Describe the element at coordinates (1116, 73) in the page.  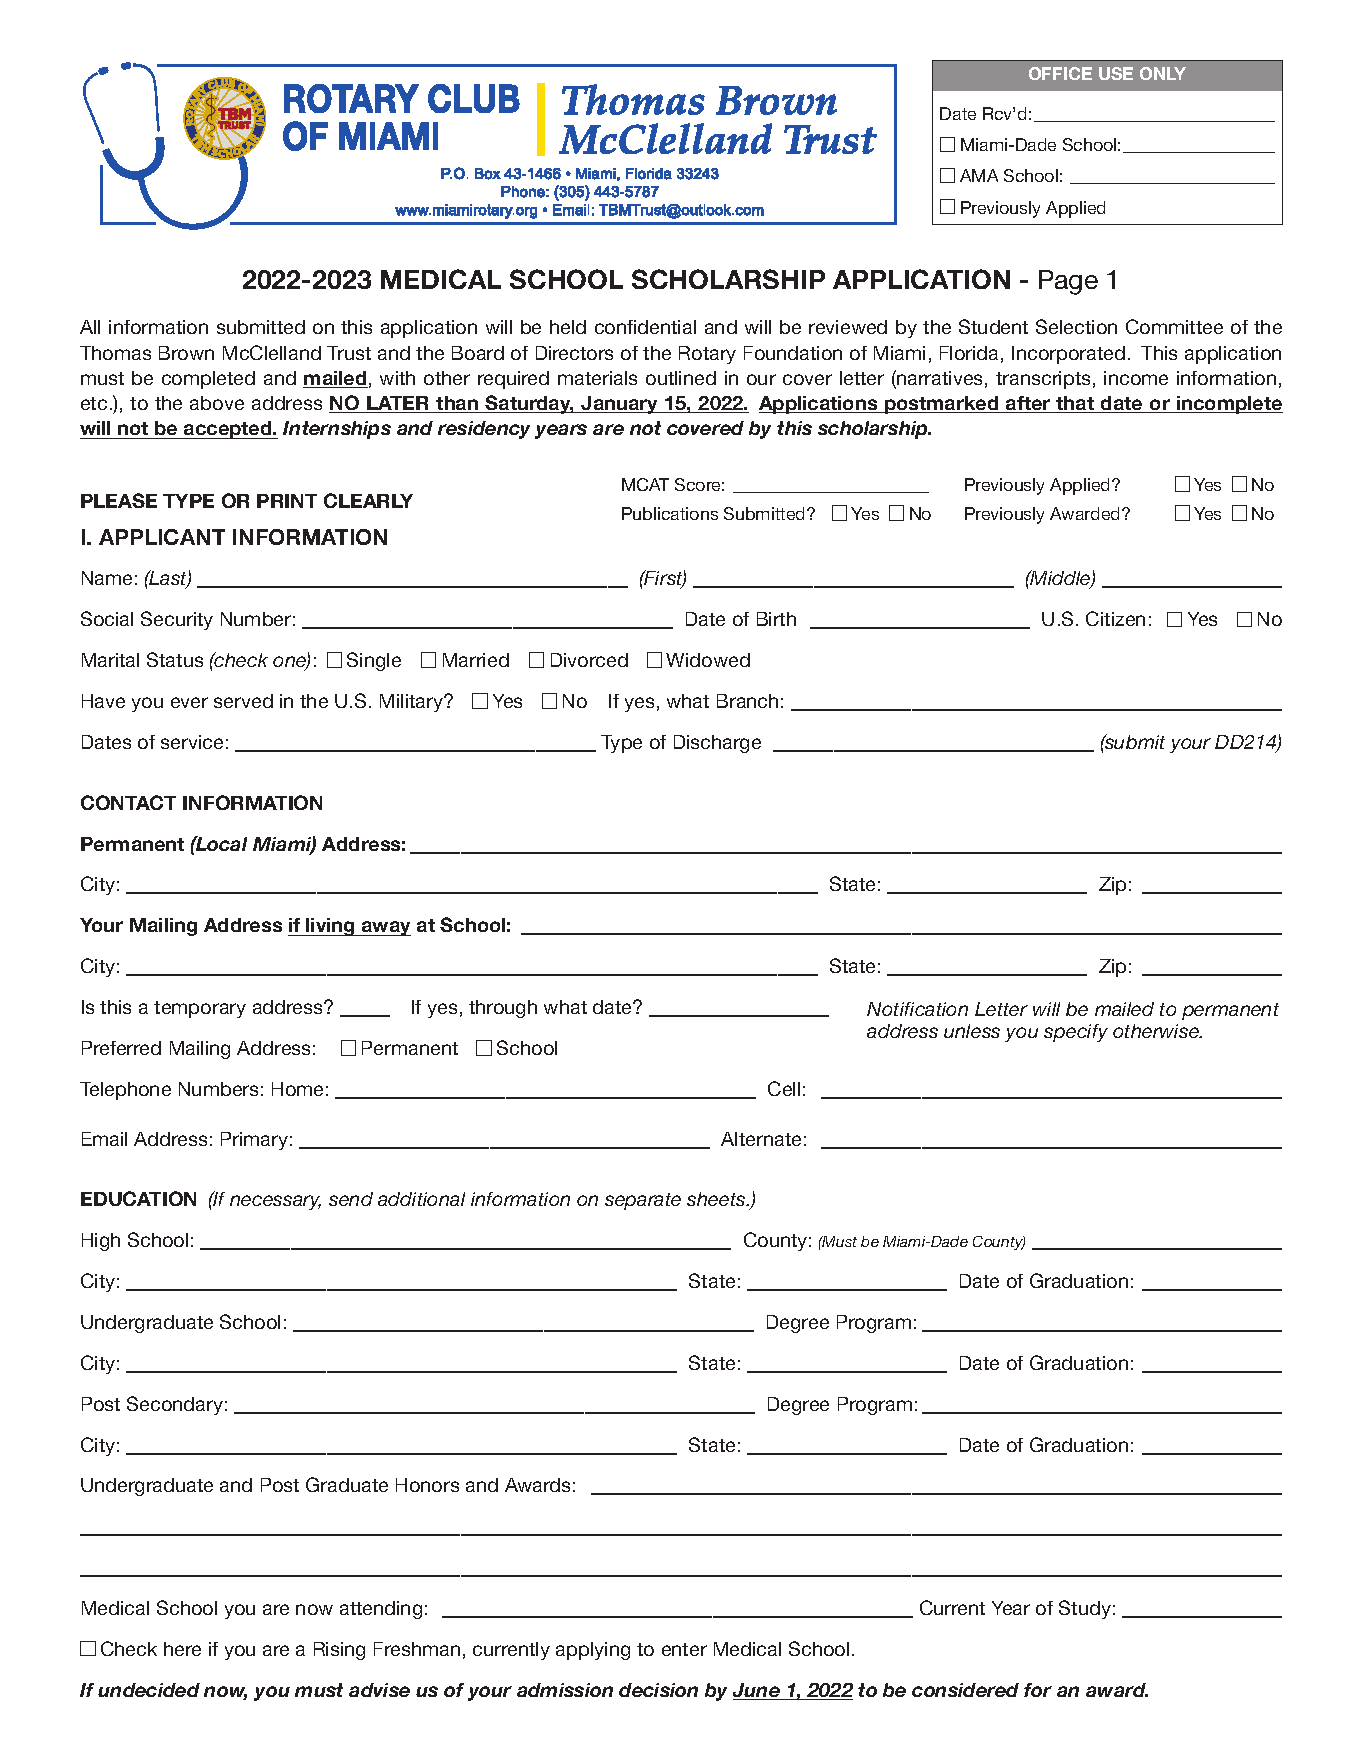
I see `USE` at that location.
